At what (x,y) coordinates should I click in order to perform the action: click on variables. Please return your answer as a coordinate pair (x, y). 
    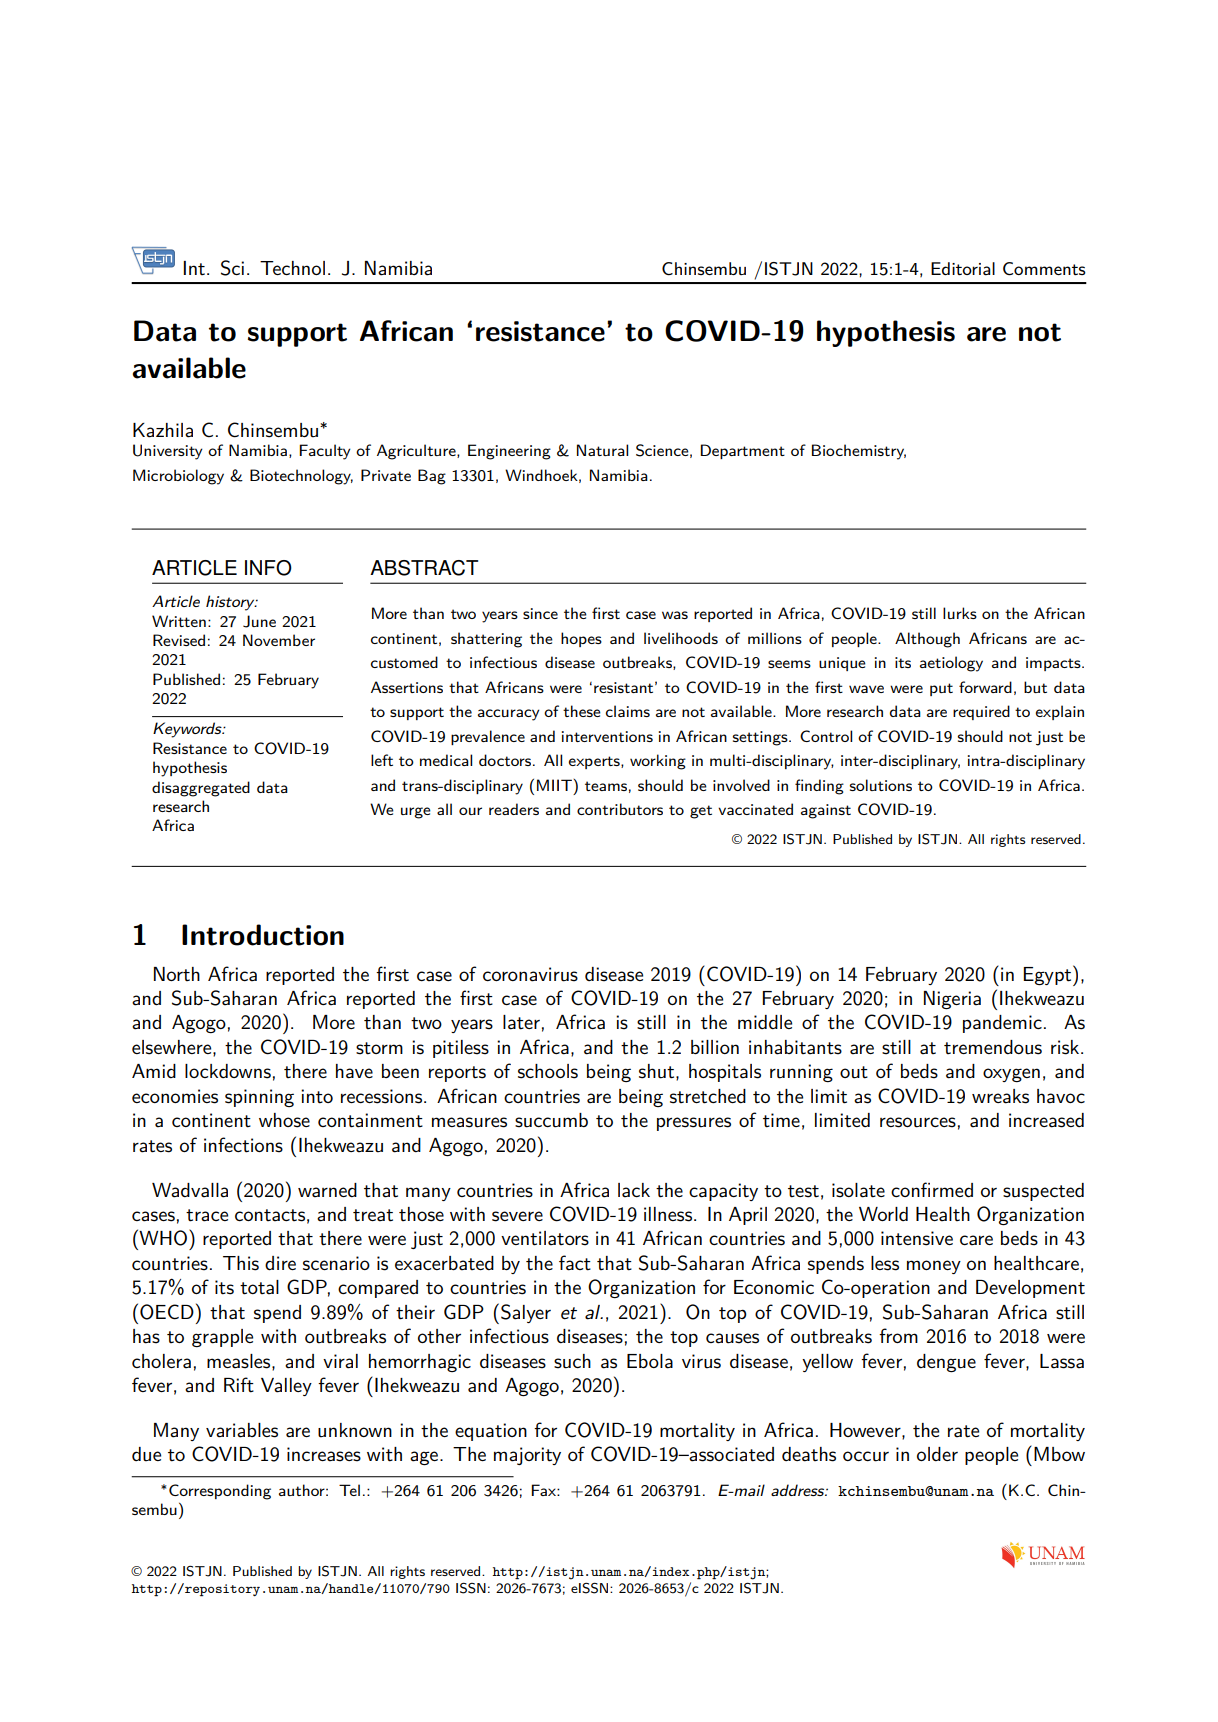
    Looking at the image, I should click on (242, 1430).
